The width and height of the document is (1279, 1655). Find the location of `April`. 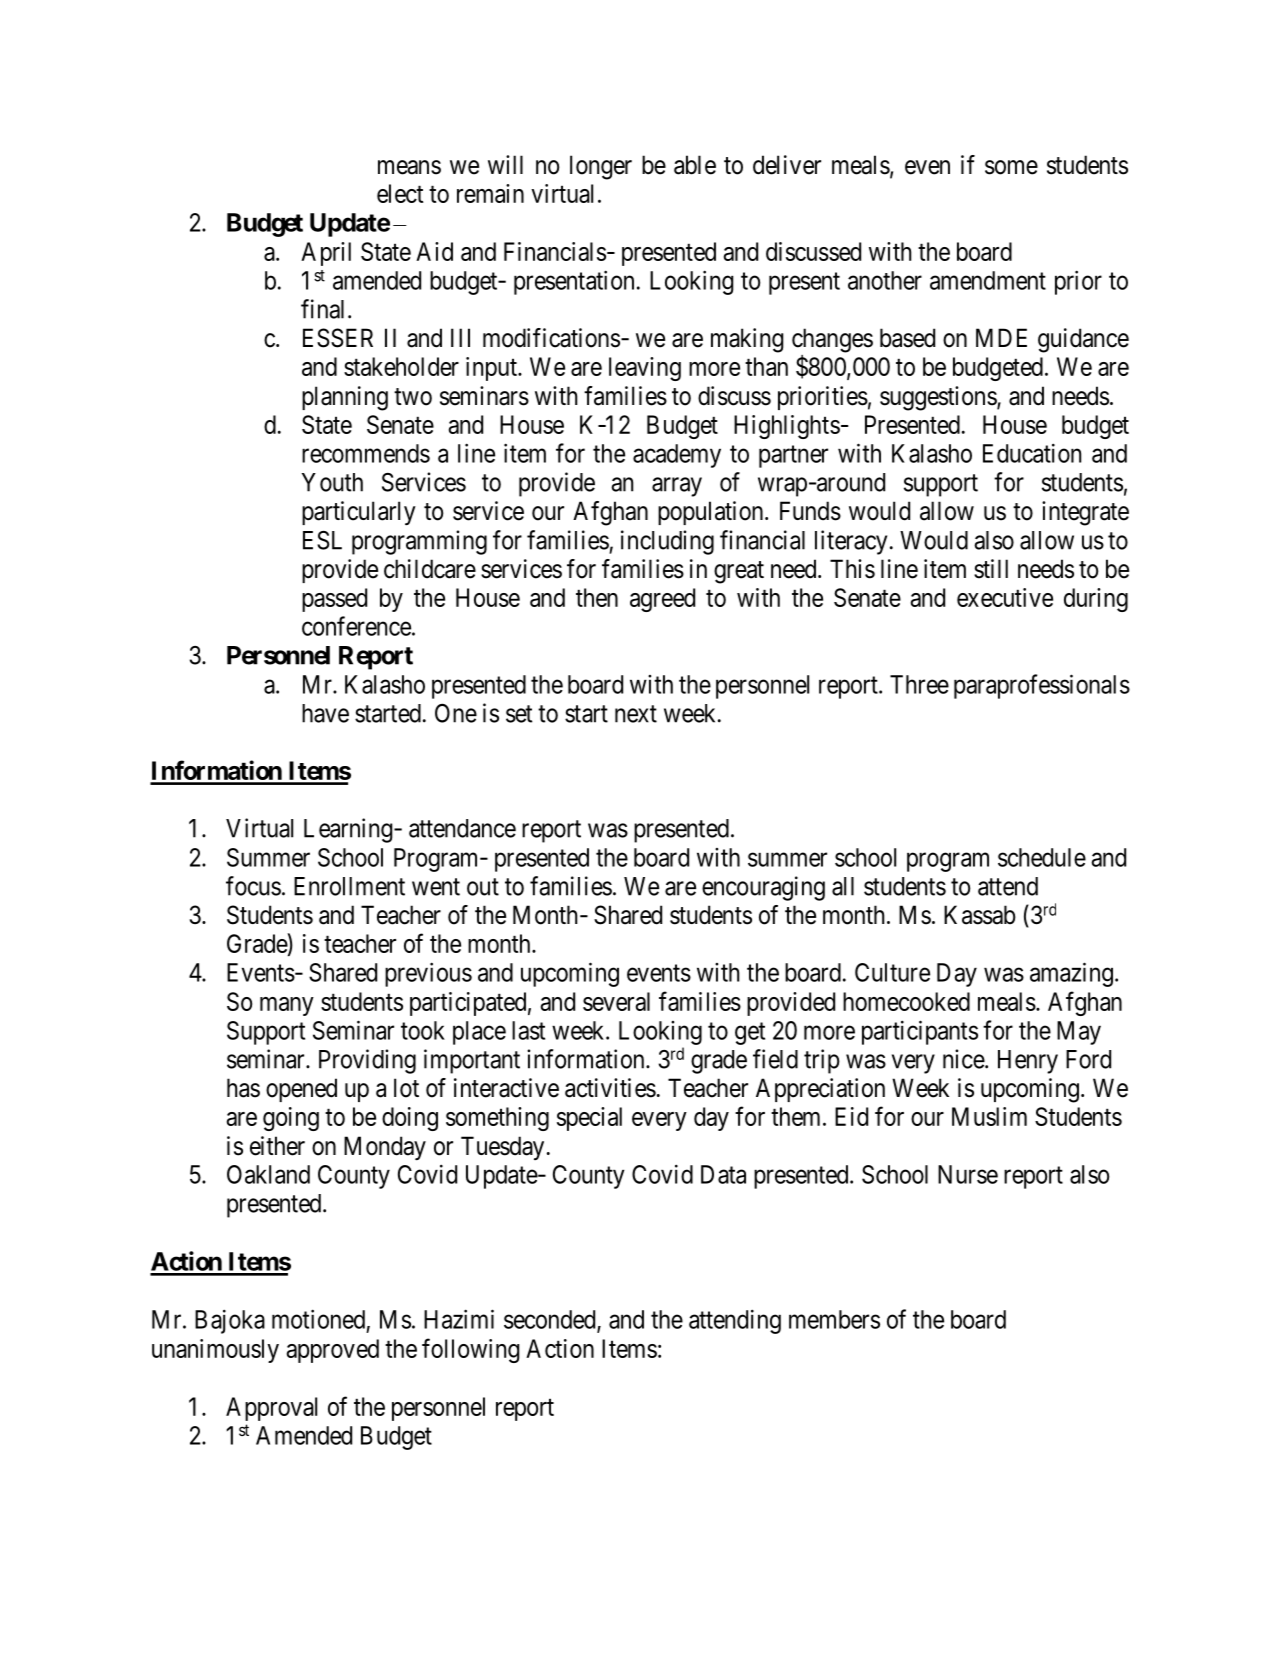

April is located at coordinates (326, 254).
